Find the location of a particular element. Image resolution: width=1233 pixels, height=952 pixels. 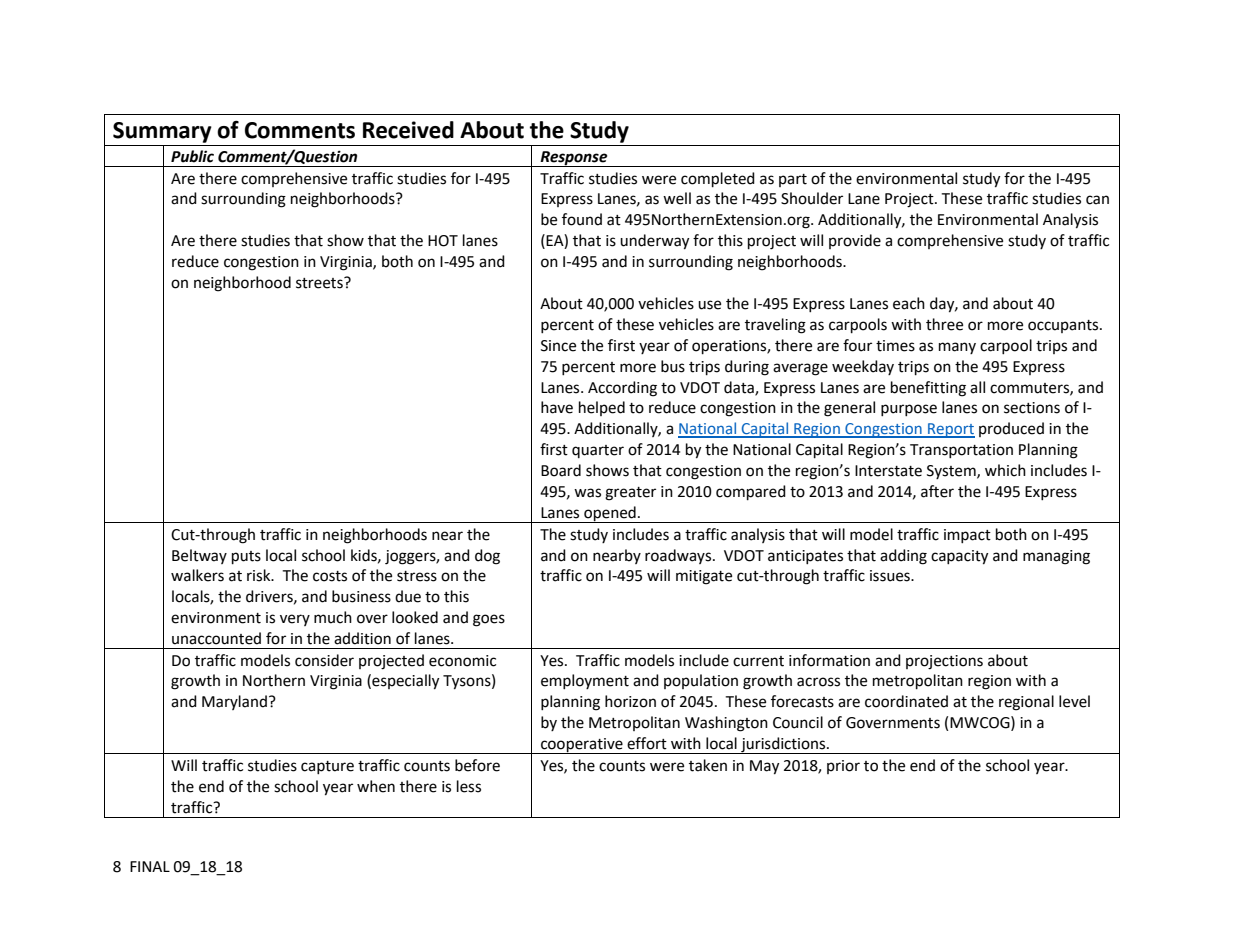

FINAL is located at coordinates (150, 866).
